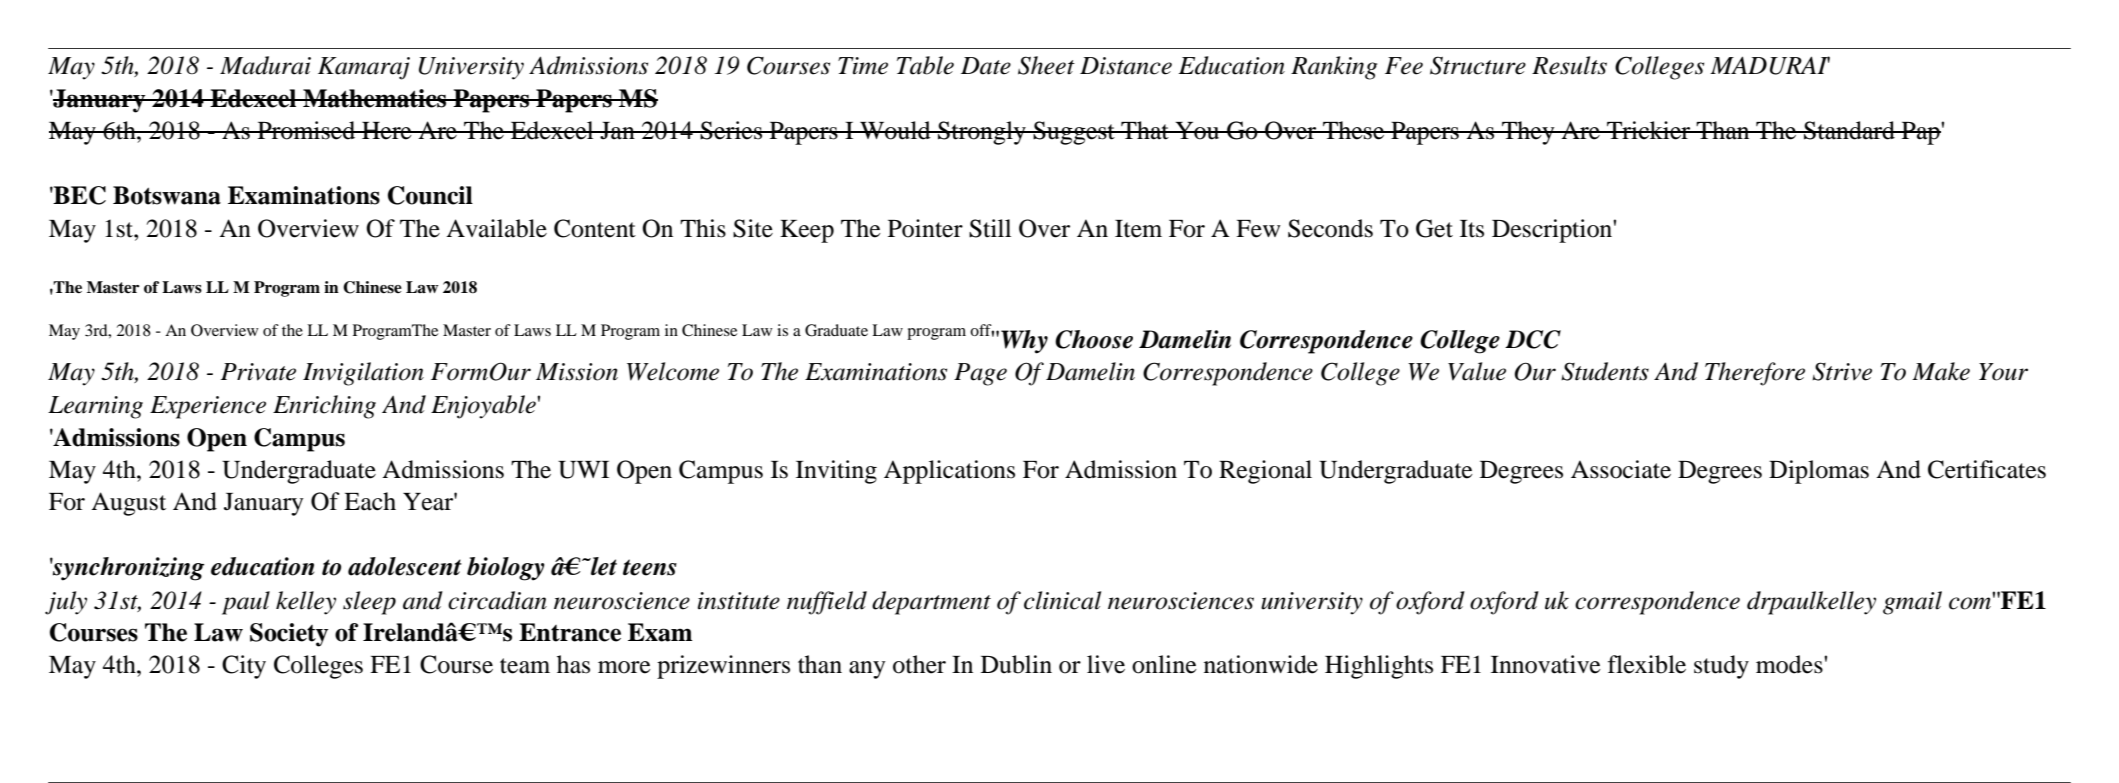  Describe the element at coordinates (1819, 472) in the document. I see `Diplomas` at that location.
